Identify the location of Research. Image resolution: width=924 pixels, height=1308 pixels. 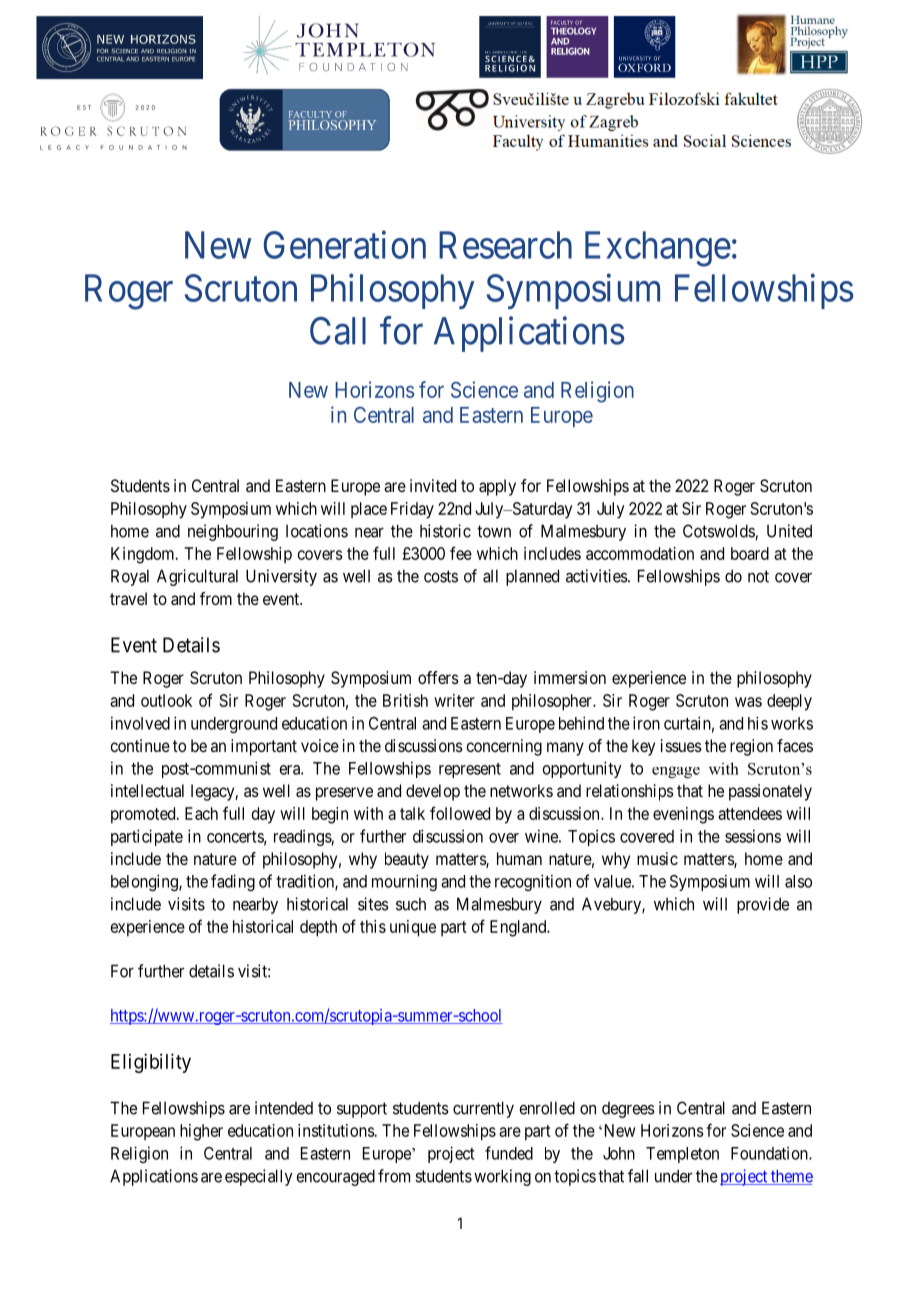
(505, 245).
